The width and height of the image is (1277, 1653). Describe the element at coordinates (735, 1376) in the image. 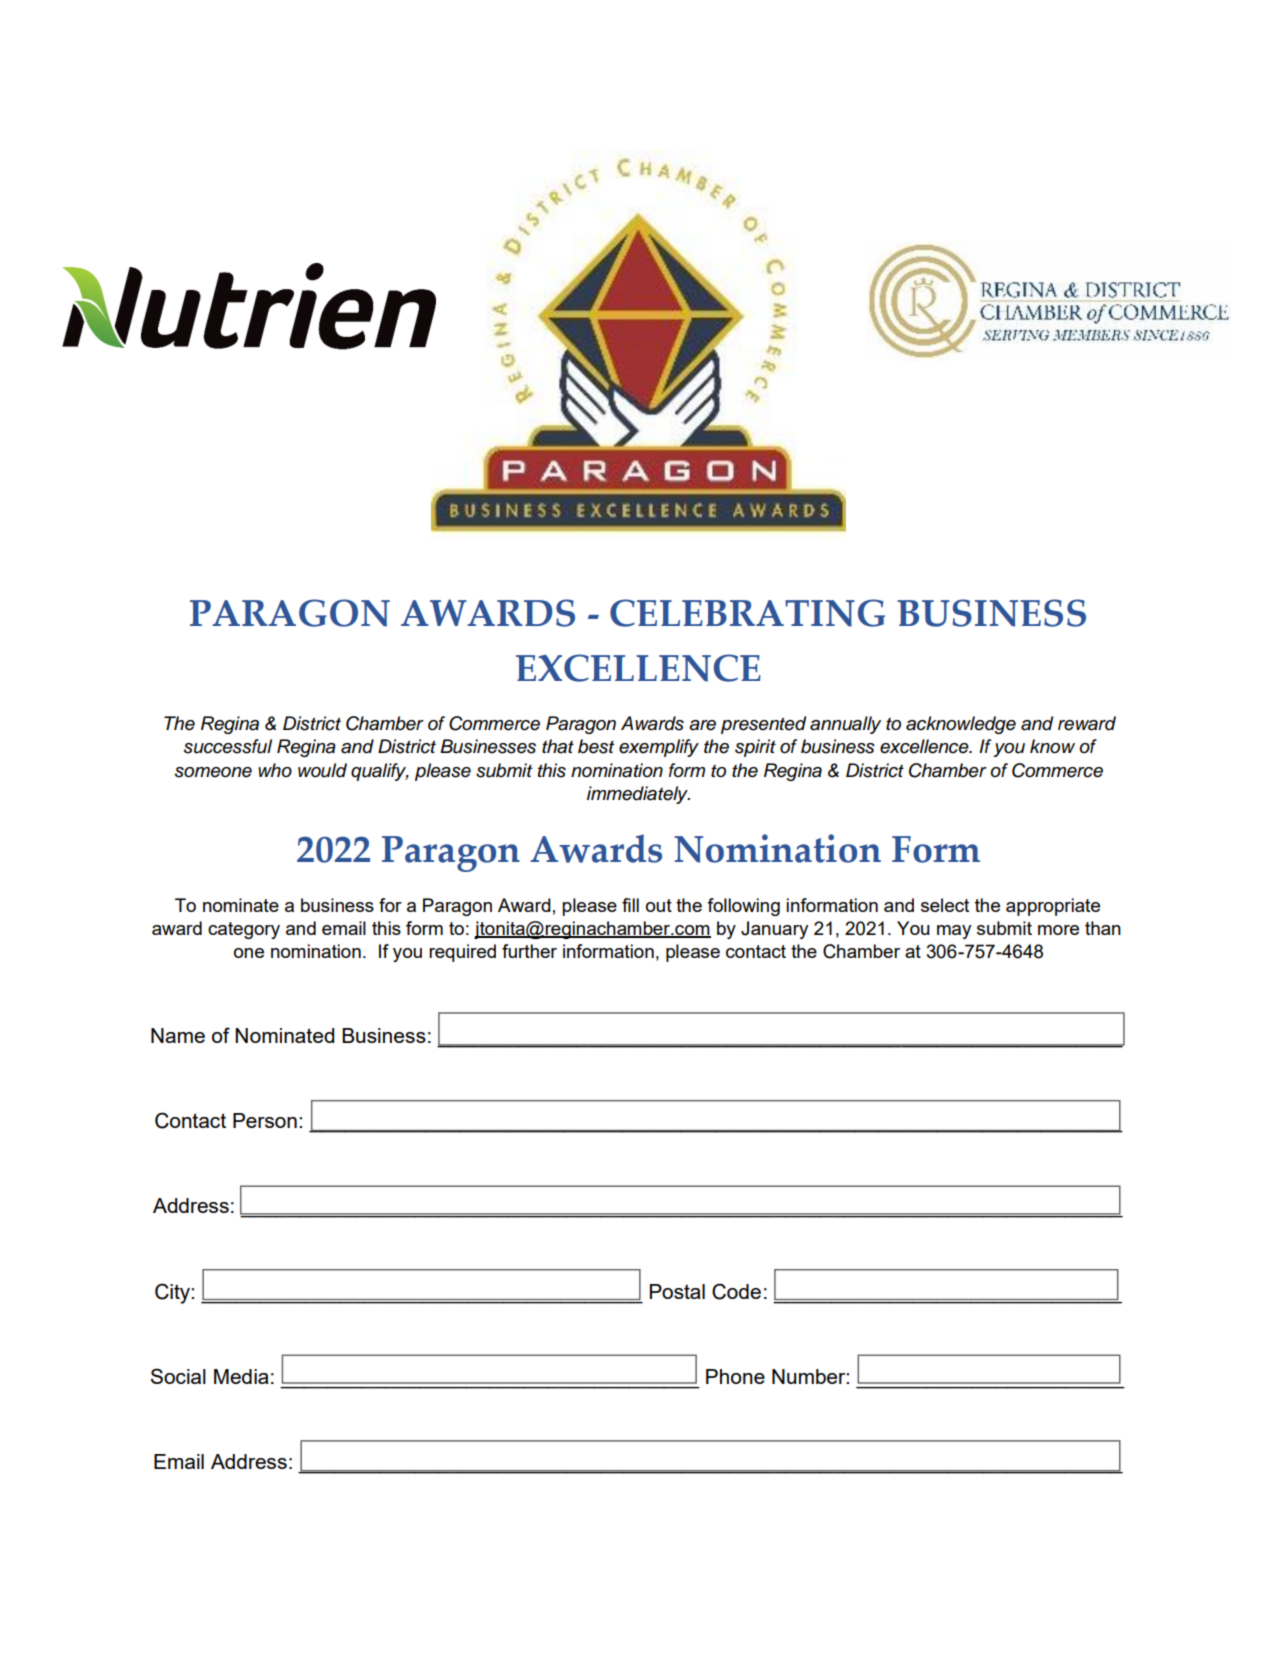

I see `Phone` at that location.
